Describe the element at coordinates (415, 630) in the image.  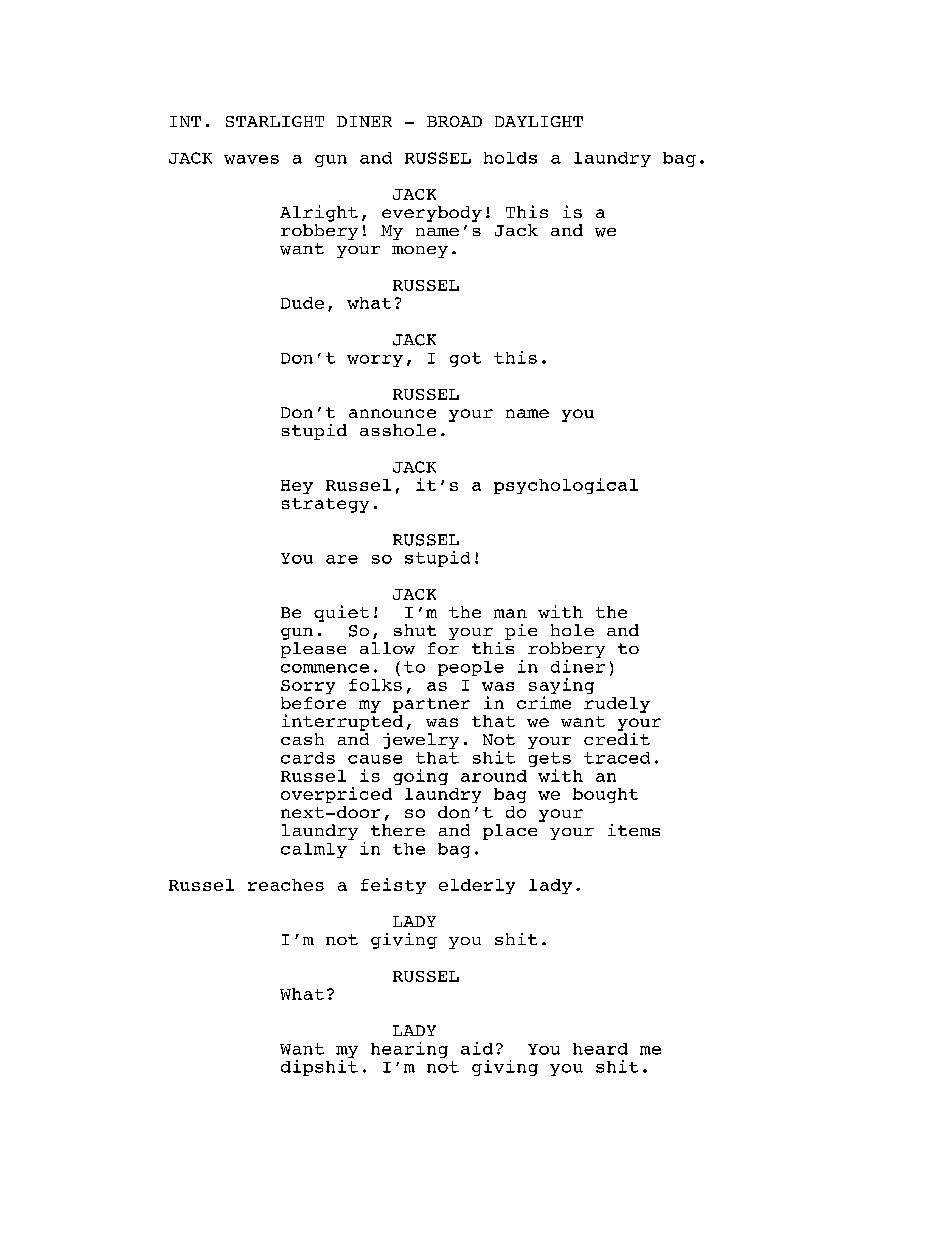
I see `shut` at that location.
